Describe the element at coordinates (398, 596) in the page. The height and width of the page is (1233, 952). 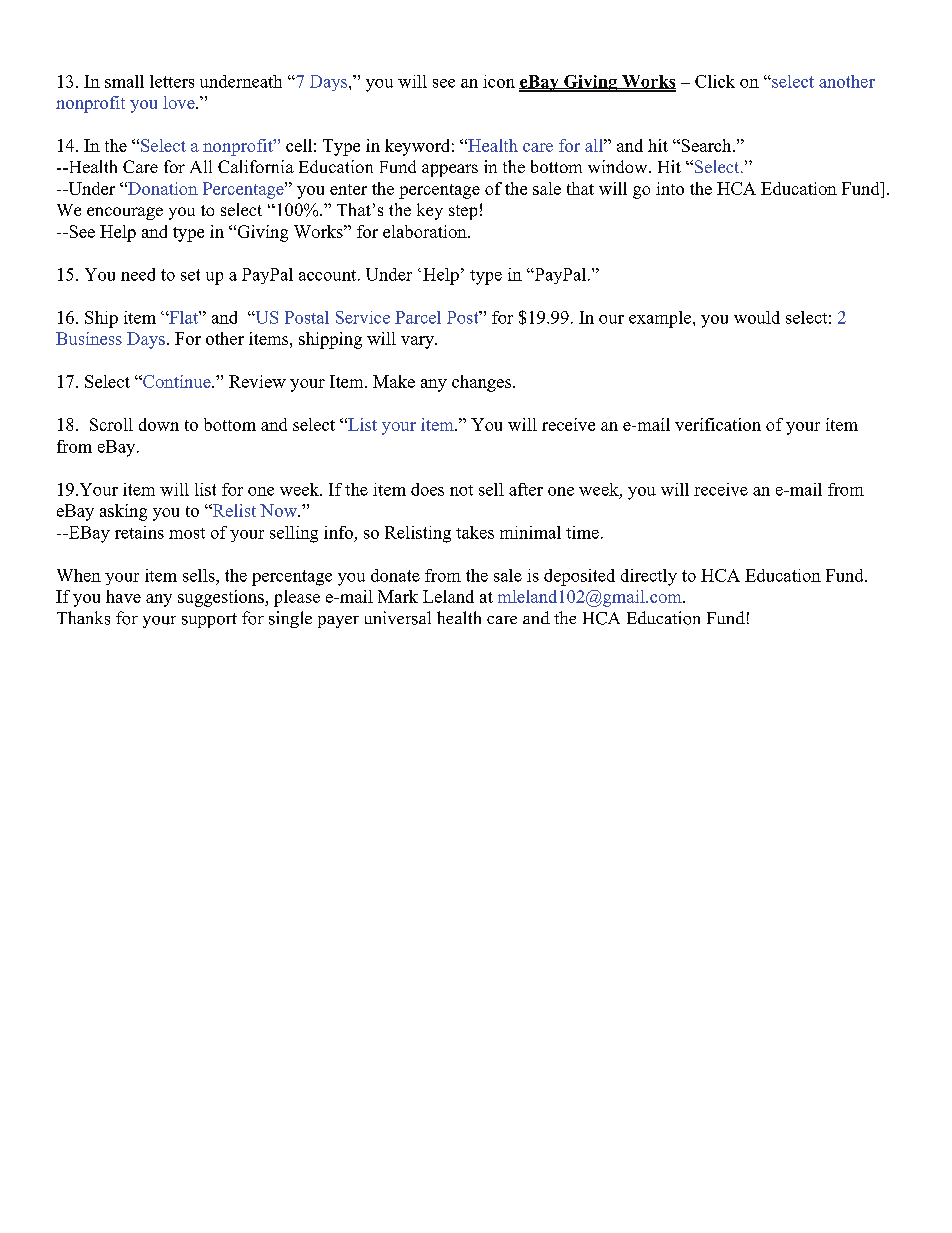
I see `Mark` at that location.
